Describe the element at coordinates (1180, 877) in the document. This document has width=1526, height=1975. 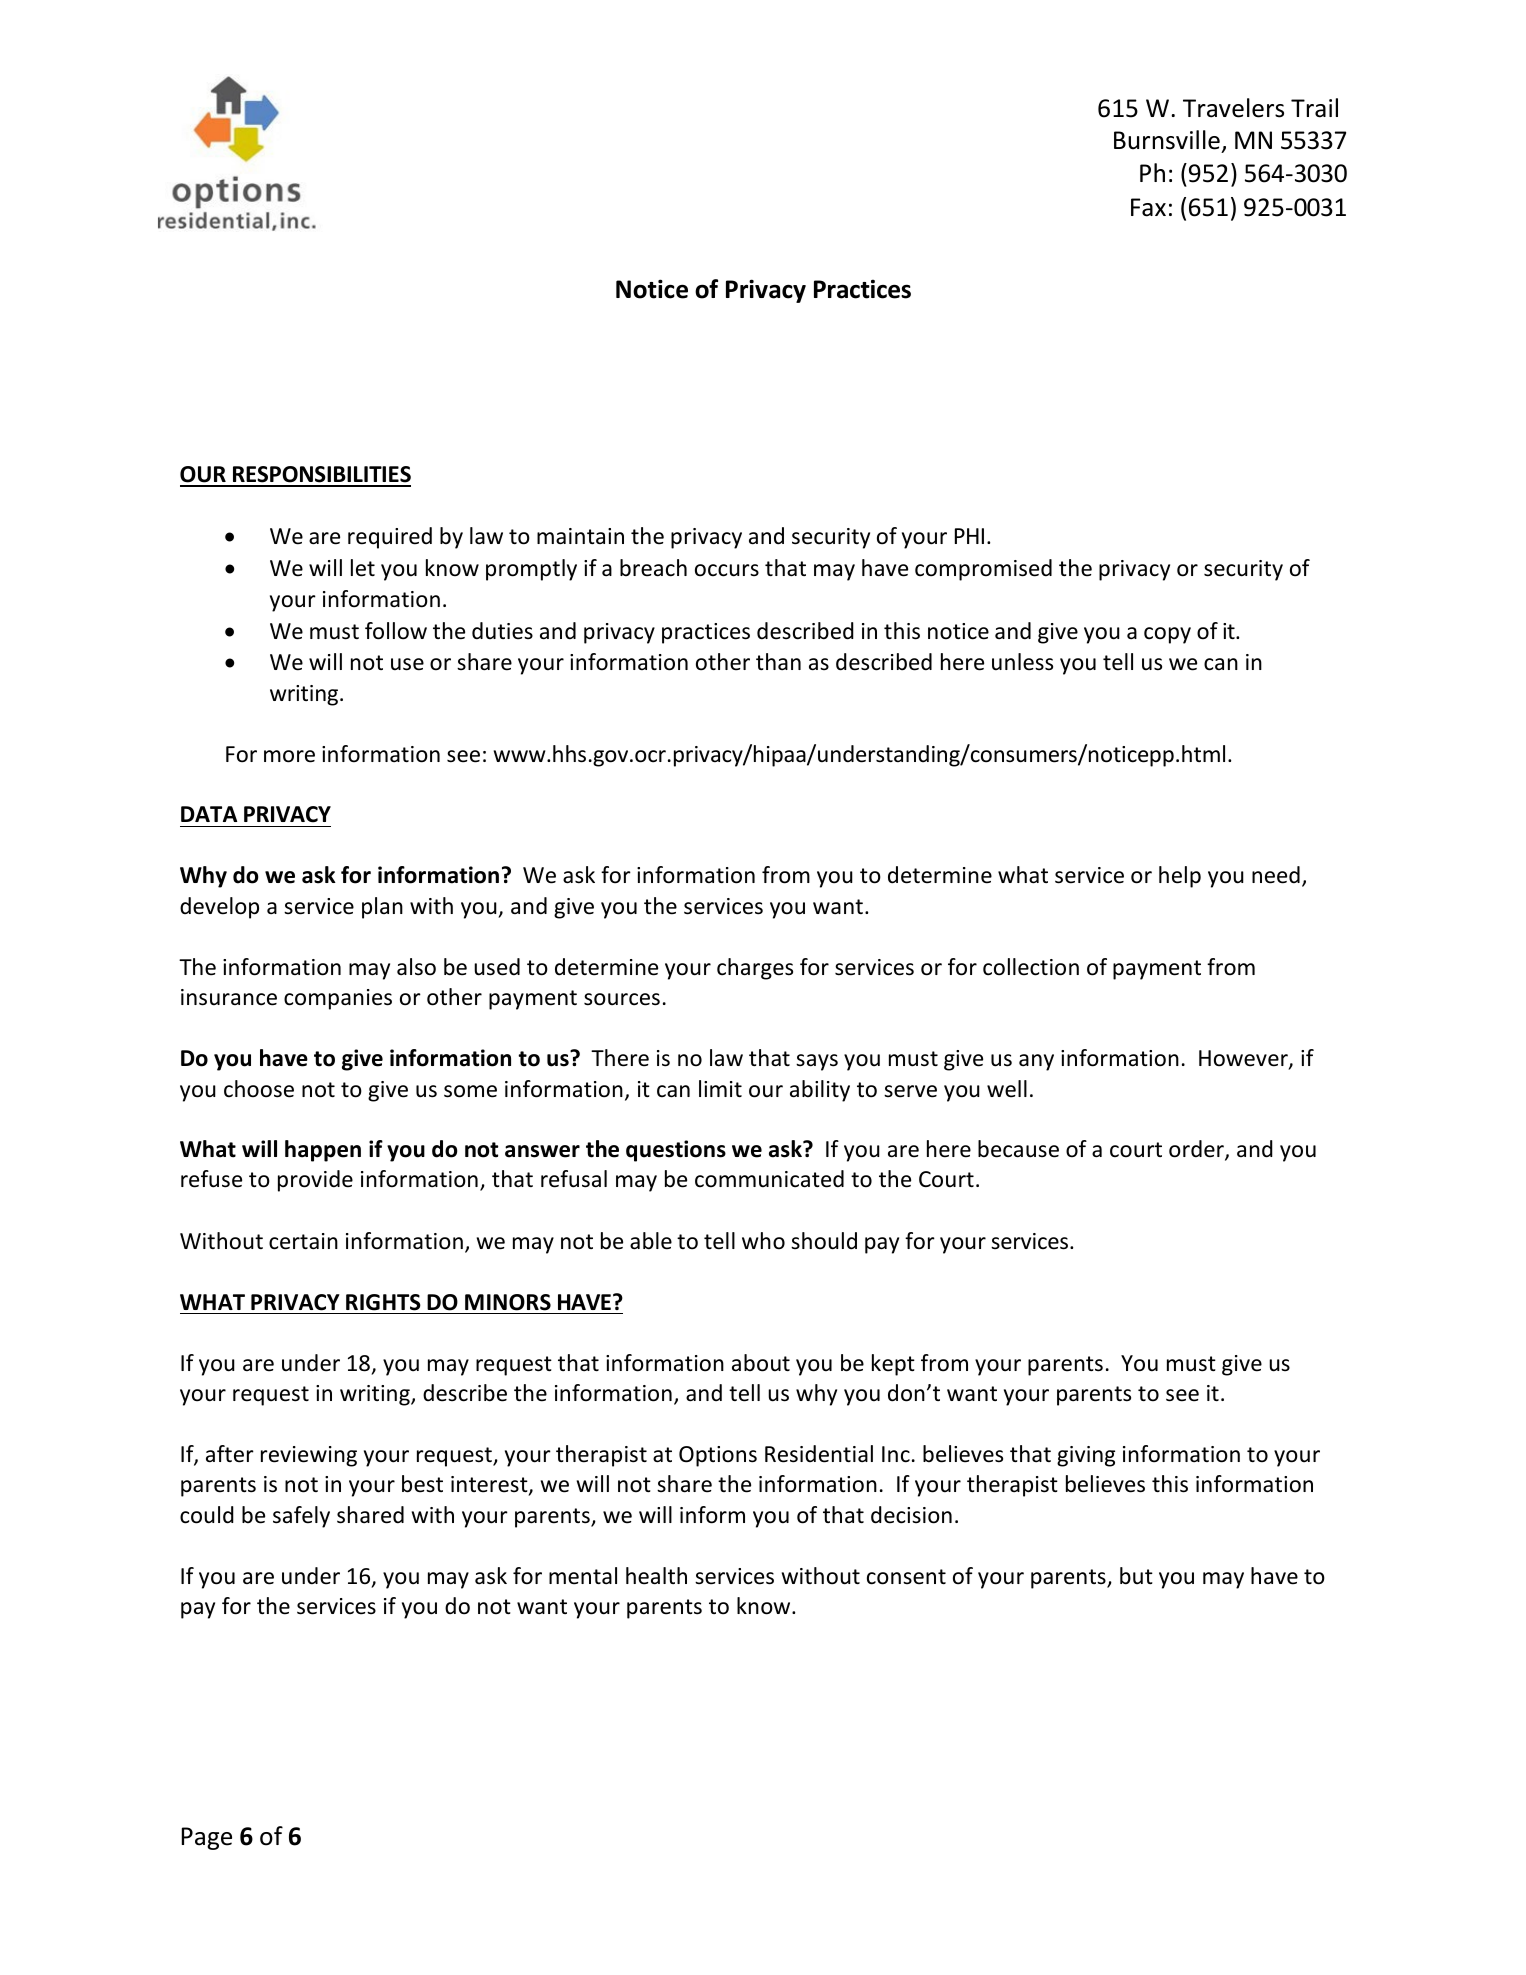
I see `help` at that location.
